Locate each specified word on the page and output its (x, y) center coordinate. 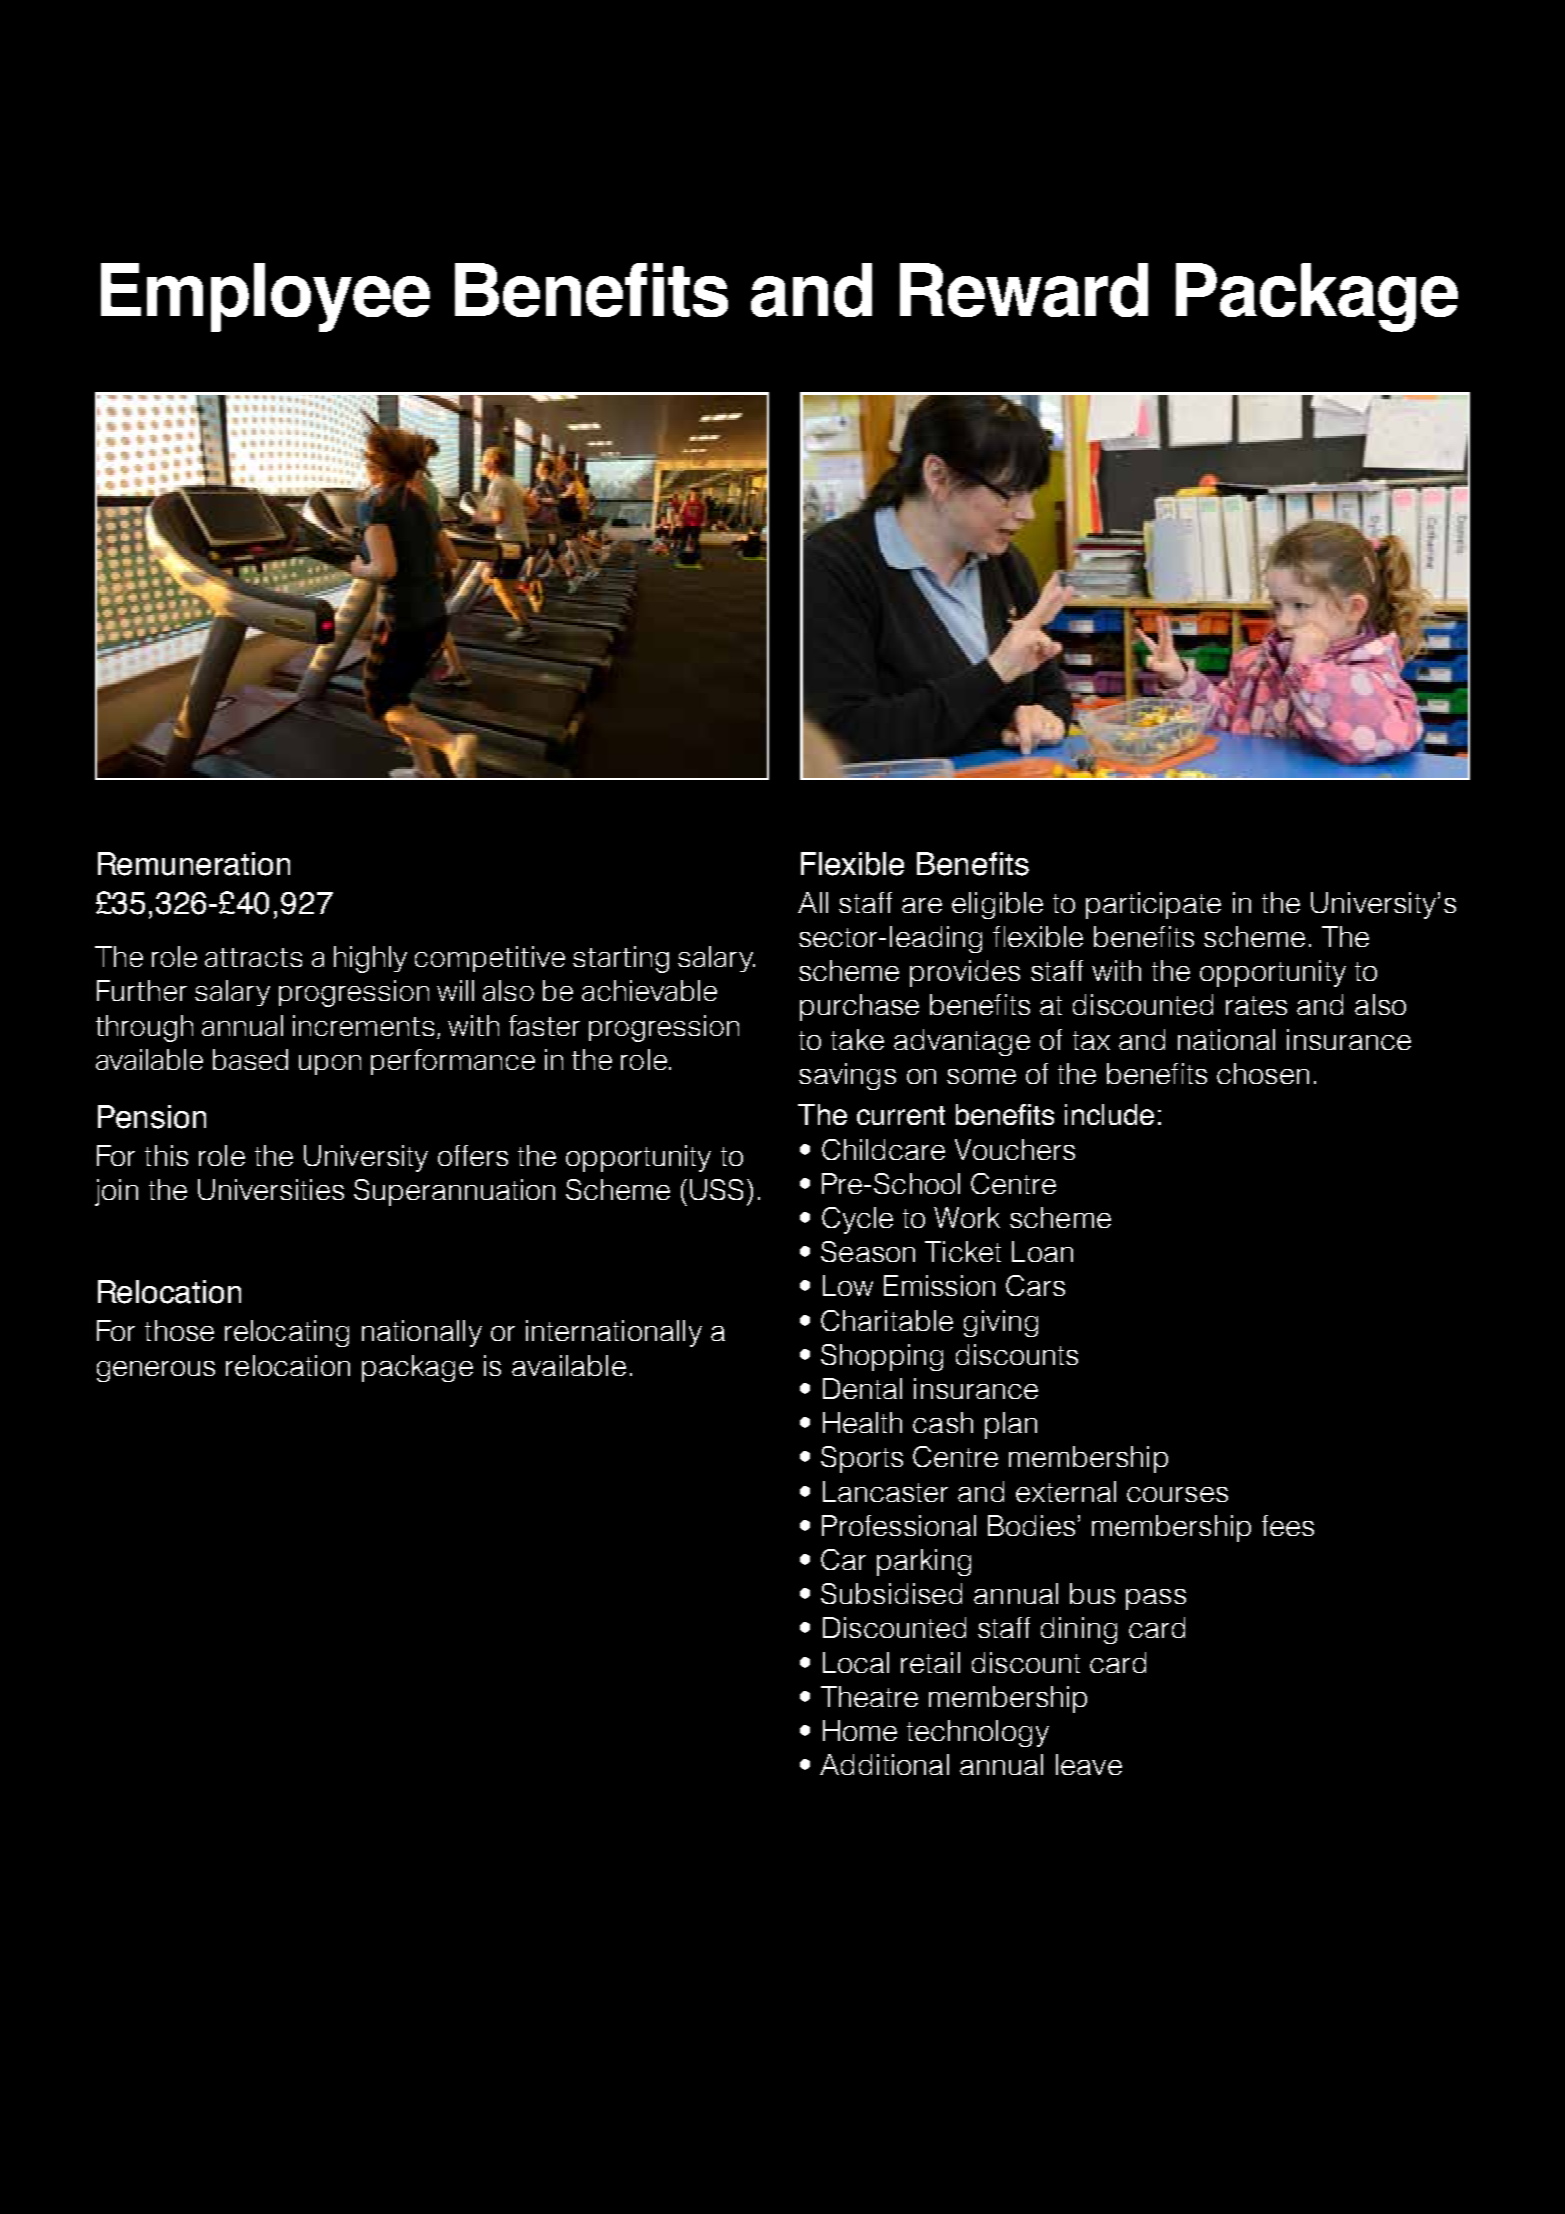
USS (716, 1189)
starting (621, 959)
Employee (265, 297)
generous (156, 1371)
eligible (997, 905)
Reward (1024, 290)
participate (1153, 905)
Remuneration (194, 864)
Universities (271, 1189)
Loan (1042, 1251)
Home (860, 1730)
